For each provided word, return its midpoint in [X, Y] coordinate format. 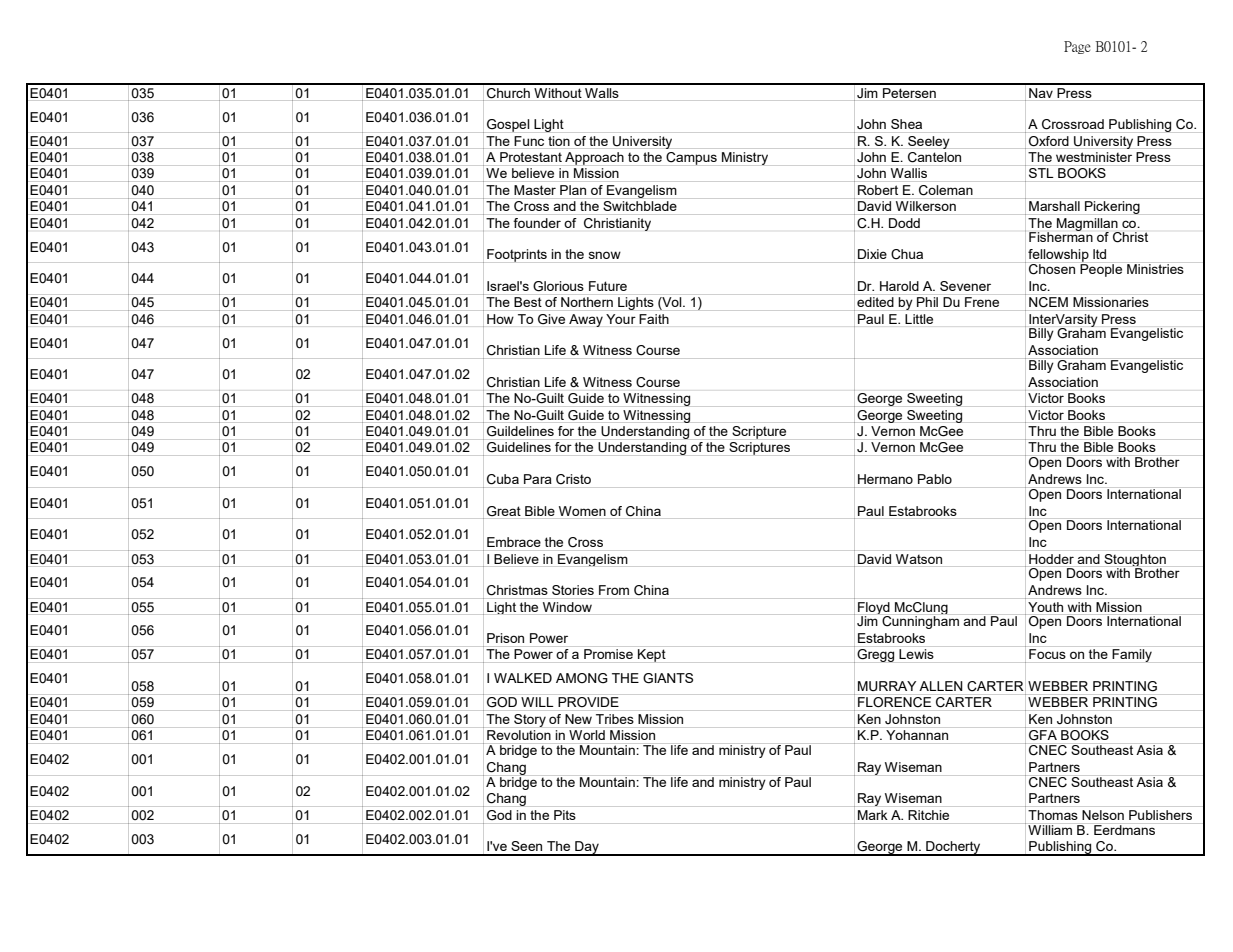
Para [538, 479]
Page [1077, 47]
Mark [872, 815]
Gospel [508, 125]
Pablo [935, 479]
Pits [565, 815]
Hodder [1051, 559]
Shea [906, 124]
